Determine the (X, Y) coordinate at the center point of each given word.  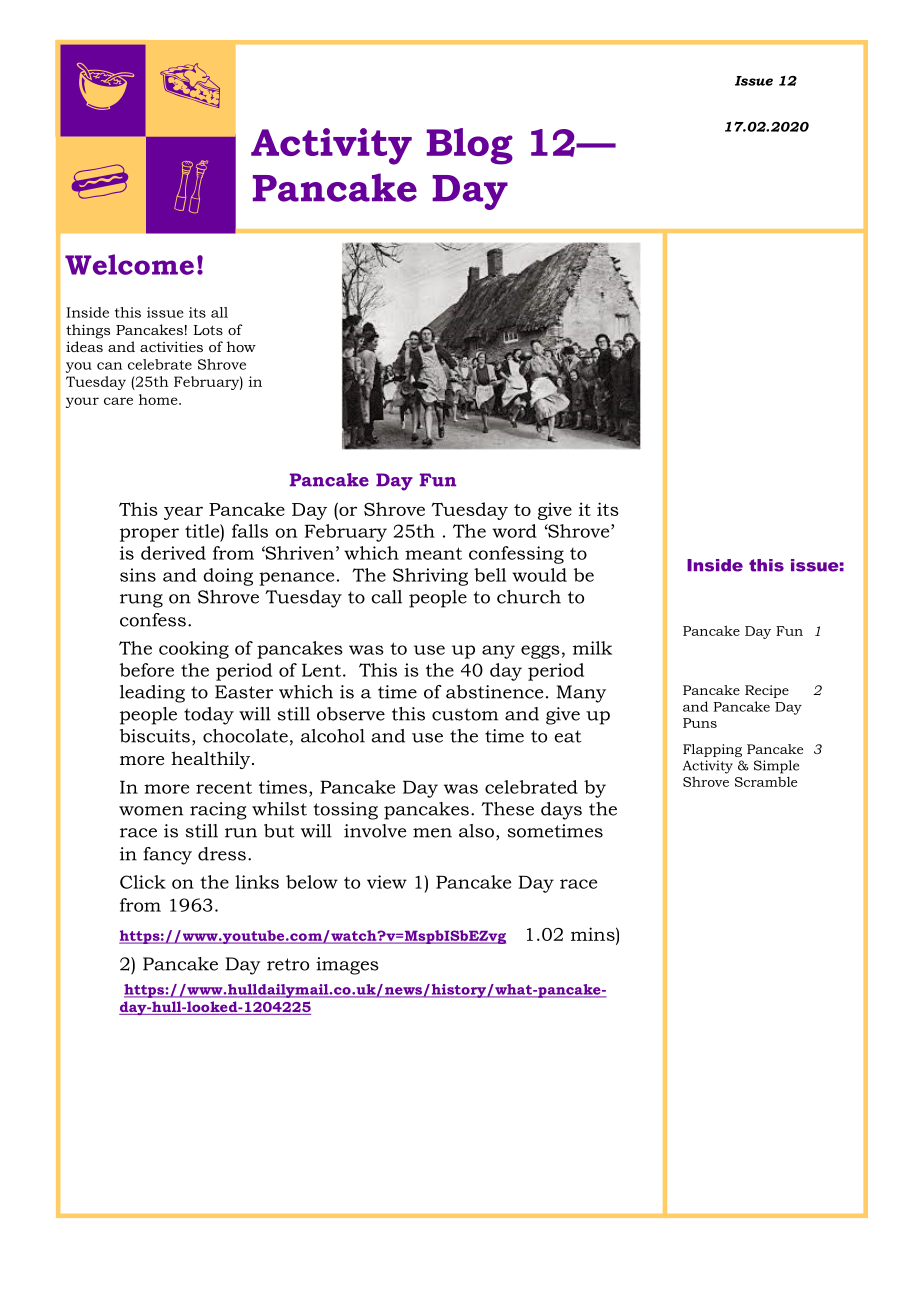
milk (592, 648)
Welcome (129, 264)
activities (171, 346)
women (151, 811)
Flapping (712, 750)
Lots (208, 330)
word (514, 531)
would (539, 575)
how (241, 346)
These (507, 809)
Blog (470, 146)
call (386, 597)
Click (143, 882)
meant (433, 553)
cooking (194, 650)
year (183, 513)
